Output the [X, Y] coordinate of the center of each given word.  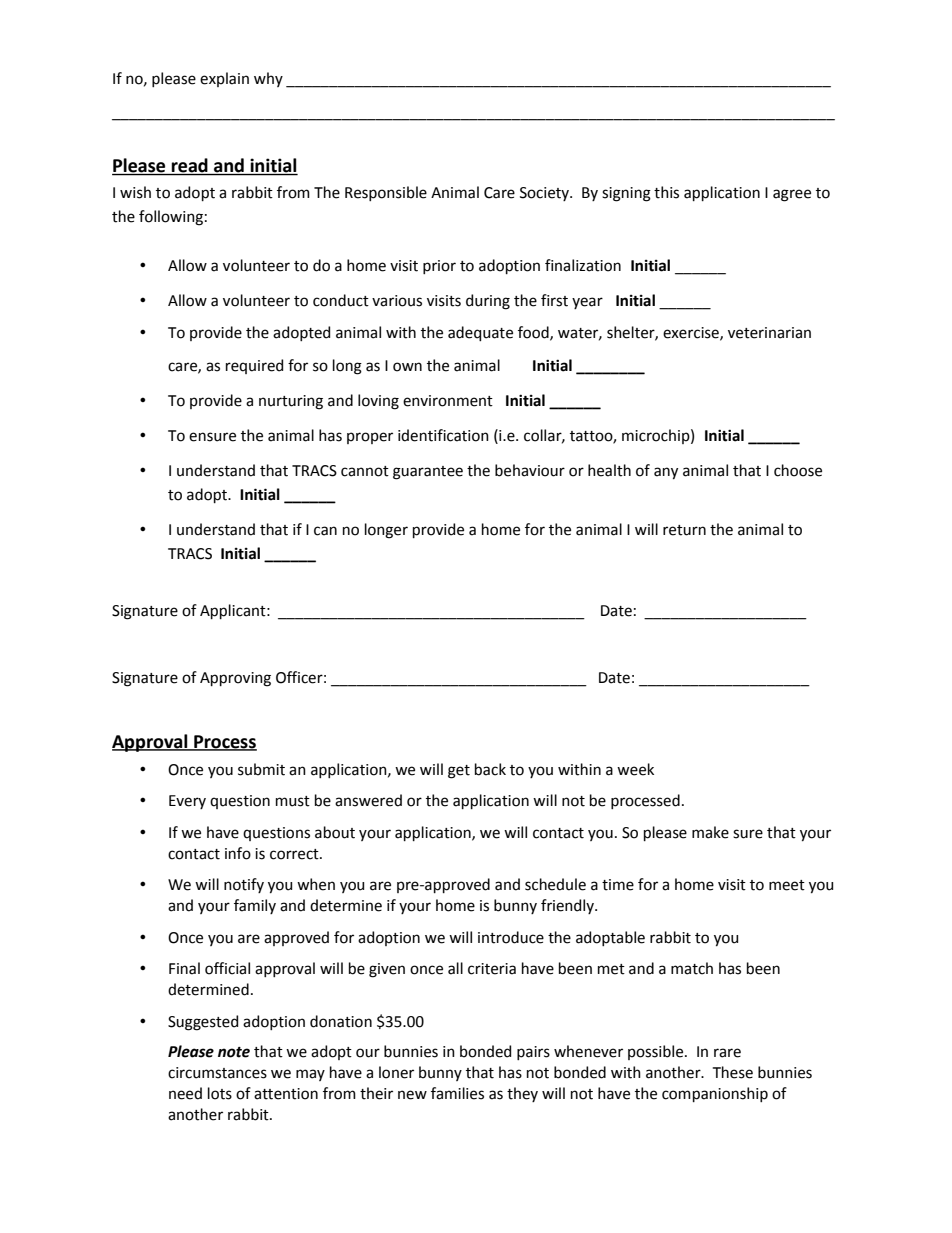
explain [224, 79]
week [635, 769]
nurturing [291, 402]
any [666, 473]
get [459, 772]
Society [546, 194]
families [457, 1093]
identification [443, 435]
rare [727, 1053]
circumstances [217, 1073]
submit [261, 769]
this [666, 192]
